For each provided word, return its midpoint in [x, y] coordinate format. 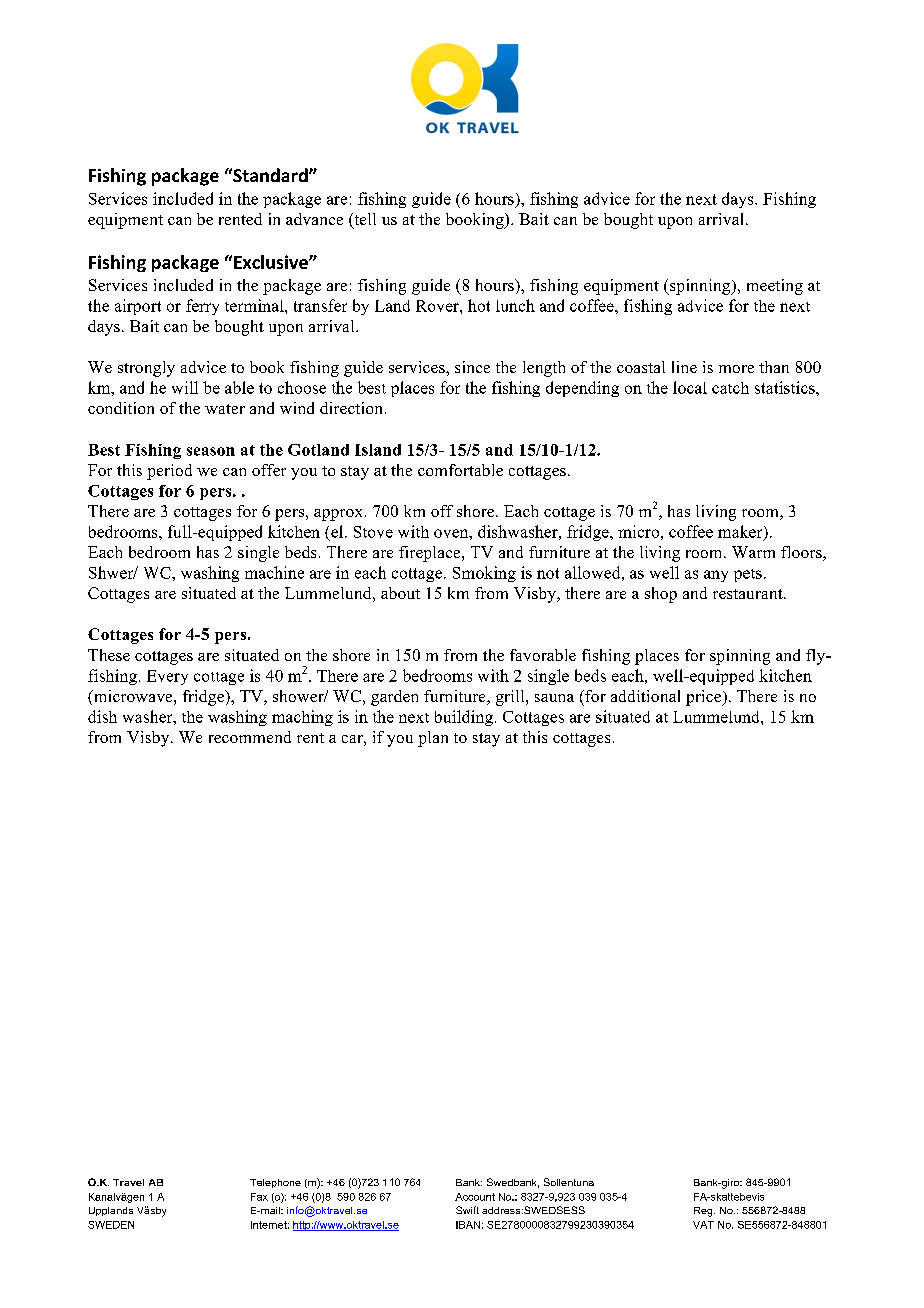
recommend [250, 737]
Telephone [275, 1183]
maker [741, 532]
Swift [467, 1210]
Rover [438, 306]
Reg [704, 1212]
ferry [202, 307]
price [704, 698]
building [464, 718]
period [169, 472]
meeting [775, 287]
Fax [259, 1197]
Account [475, 1197]
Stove [373, 532]
